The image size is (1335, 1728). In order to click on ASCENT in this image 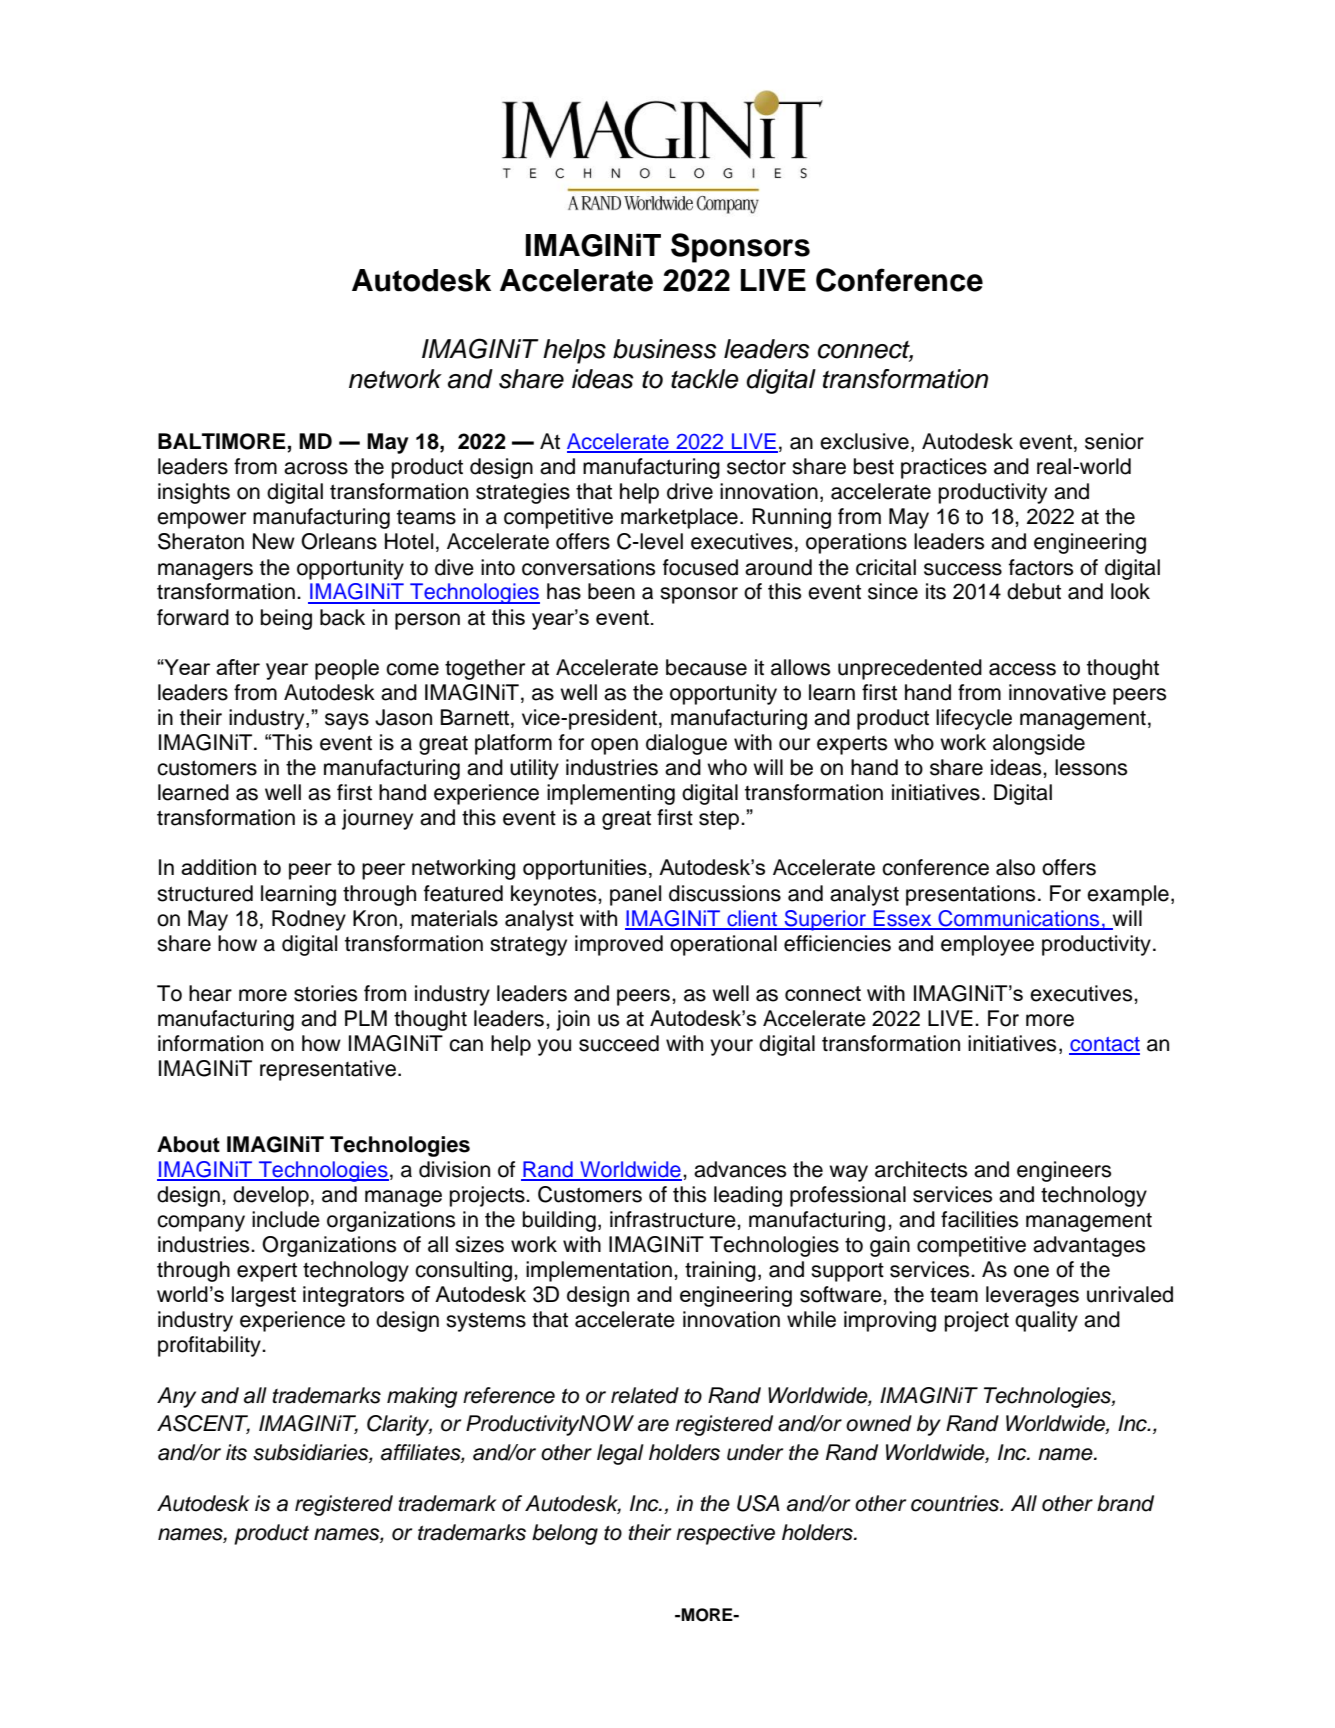, I will do `click(203, 1424)`.
